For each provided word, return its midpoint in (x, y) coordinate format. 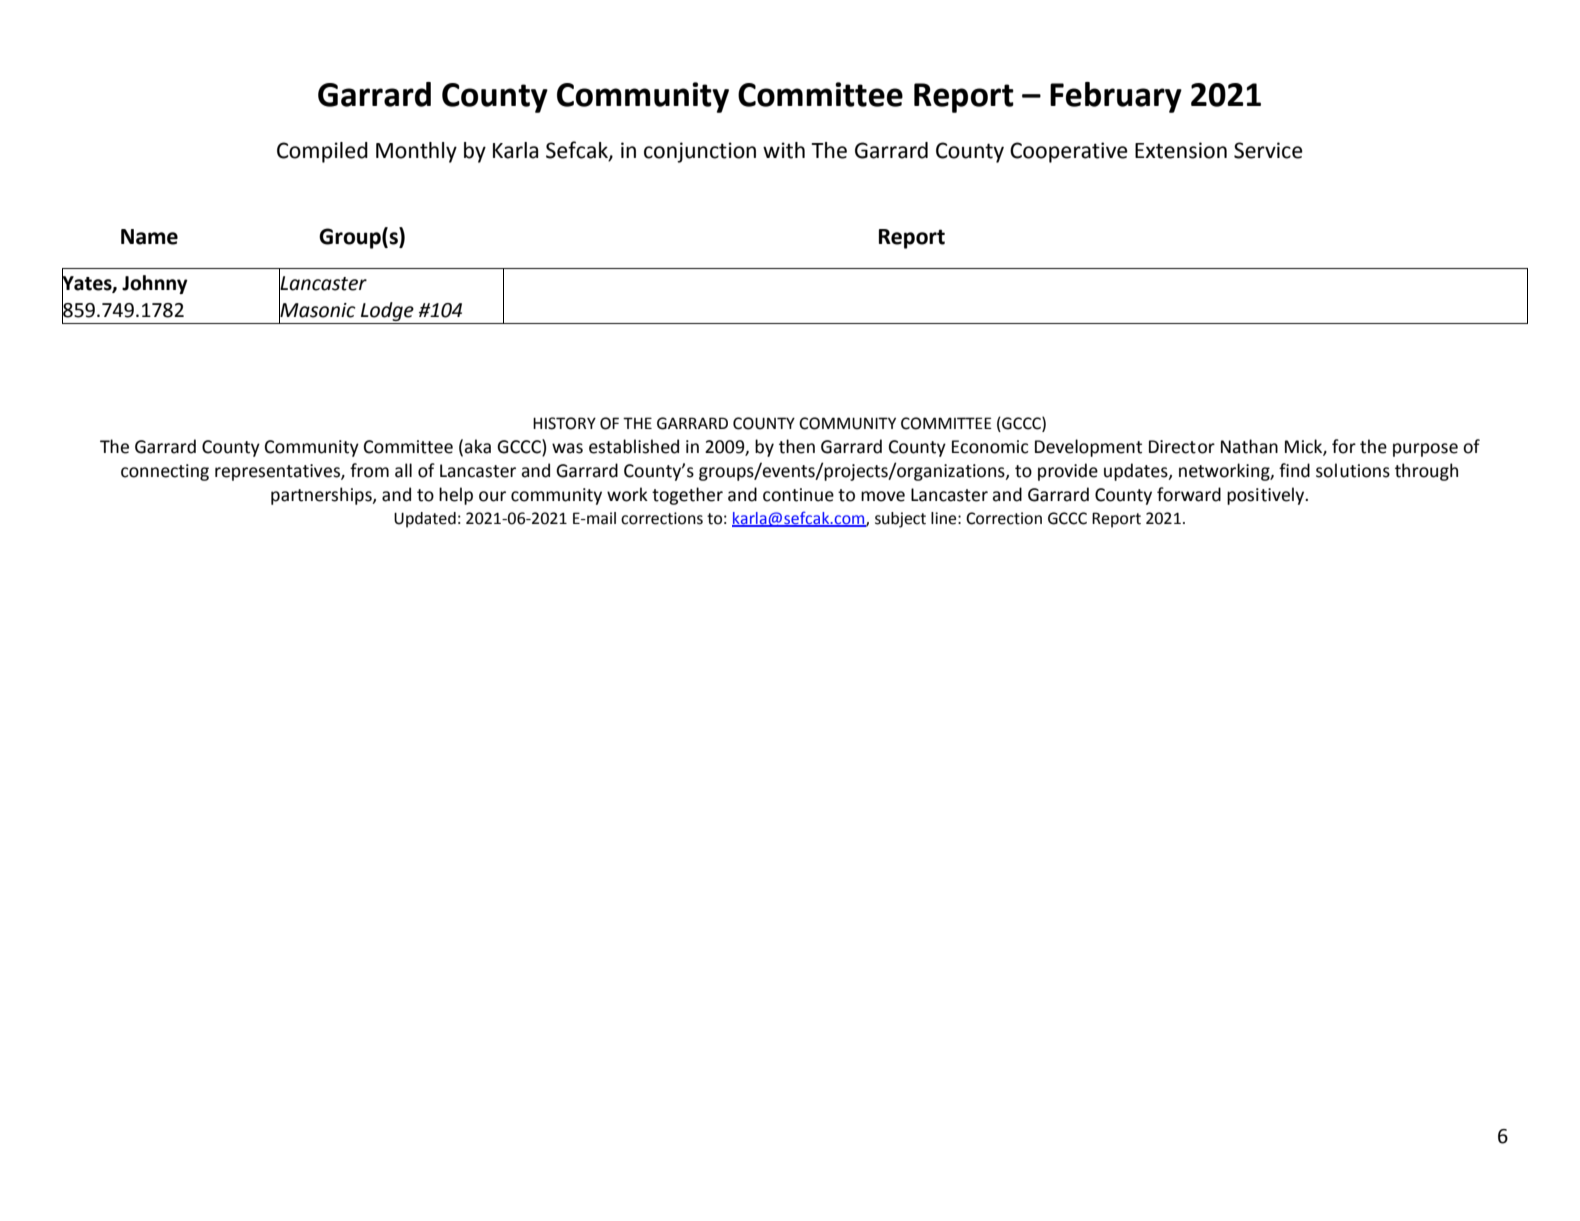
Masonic (317, 310)
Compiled (322, 152)
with (784, 150)
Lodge (387, 311)
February (1116, 97)
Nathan (1249, 446)
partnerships (322, 496)
